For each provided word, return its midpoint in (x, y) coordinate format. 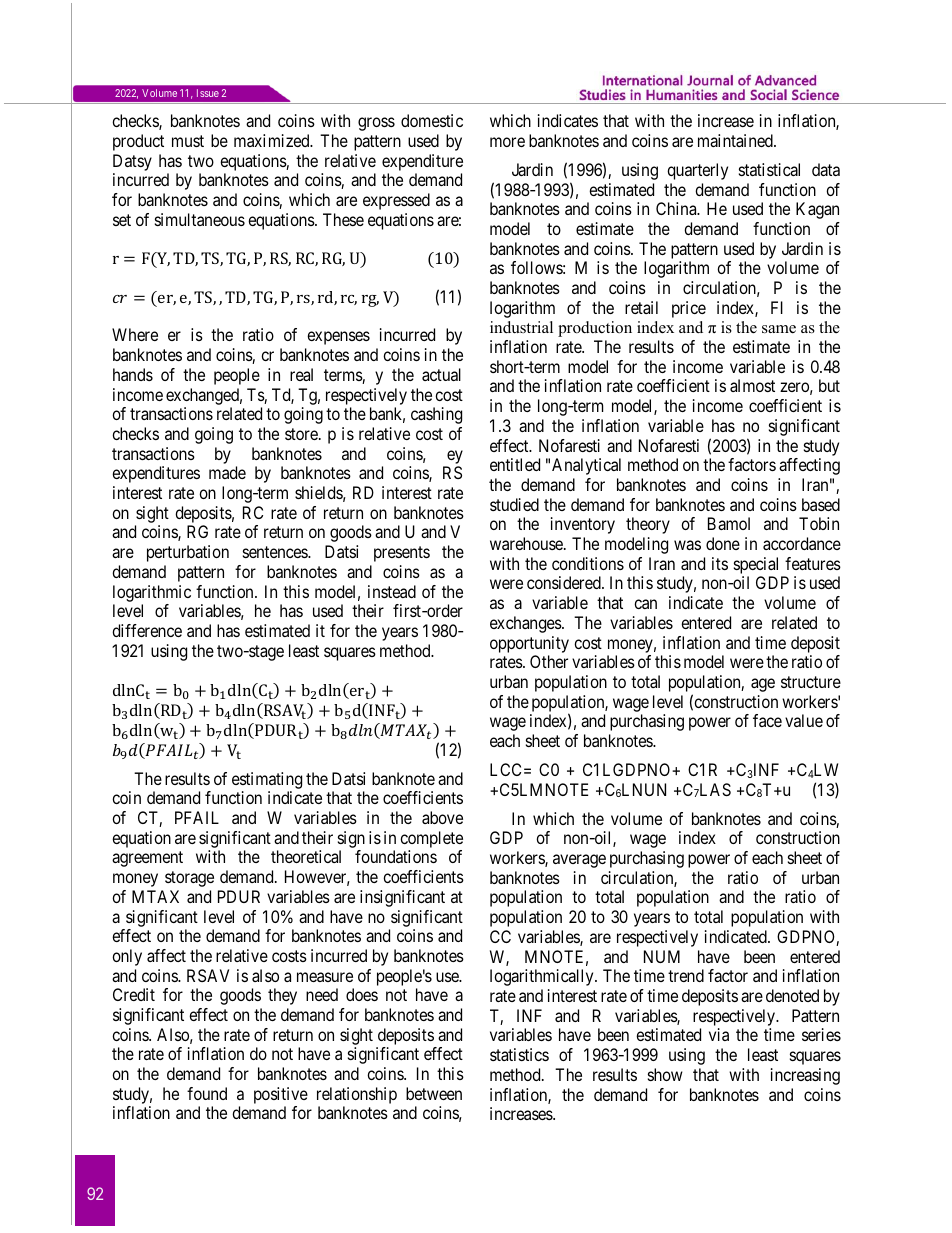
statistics (519, 1054)
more (507, 142)
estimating (267, 780)
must (188, 141)
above (442, 817)
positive (281, 1097)
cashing (436, 415)
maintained (736, 140)
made (227, 472)
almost (752, 385)
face (767, 720)
